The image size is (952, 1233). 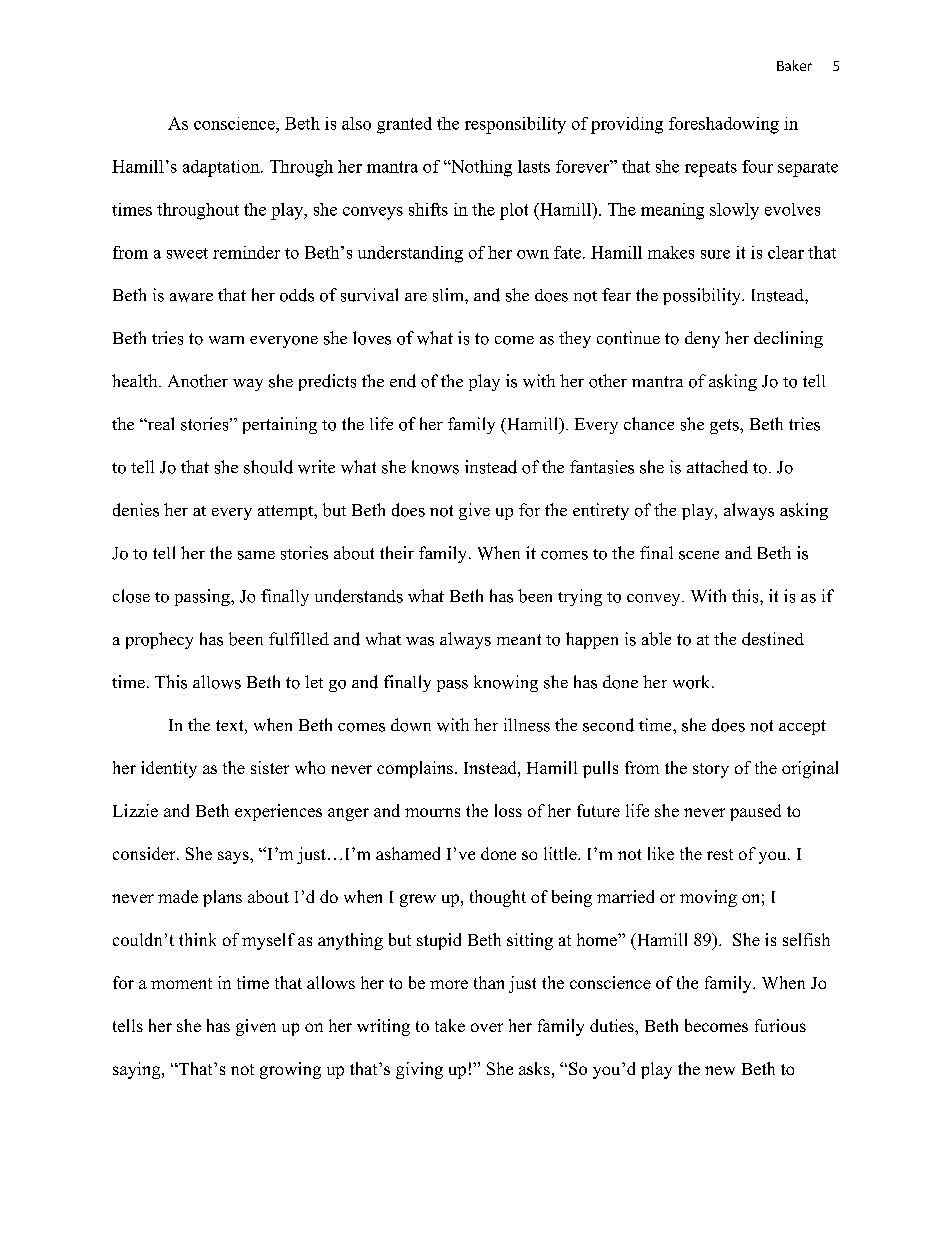 What do you see at coordinates (181, 983) in the screenshot?
I see `moment` at bounding box center [181, 983].
